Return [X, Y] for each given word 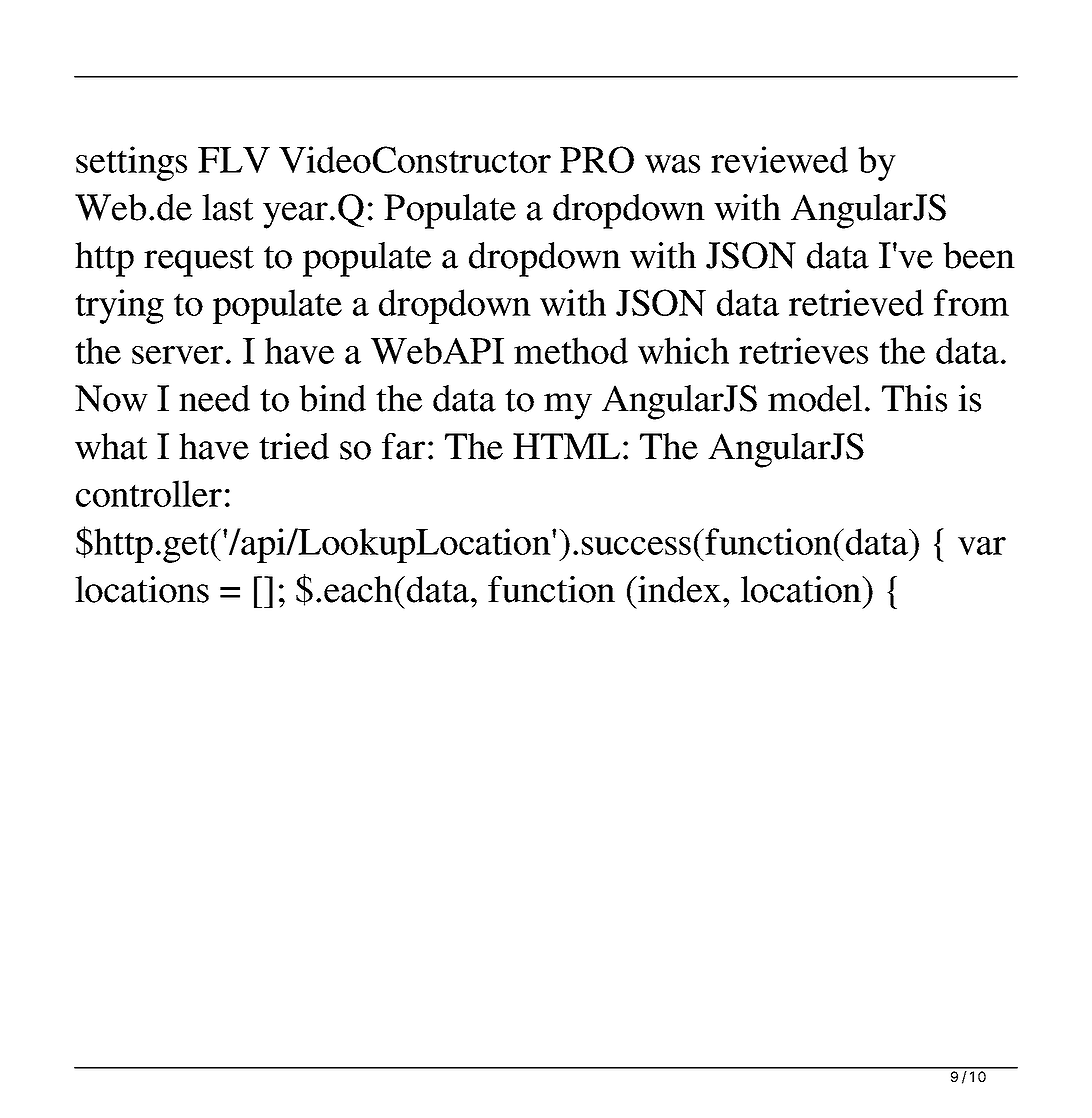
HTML [566, 446]
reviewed [779, 159]
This [914, 398]
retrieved [856, 302]
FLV [234, 160]
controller [149, 493]
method [571, 350]
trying [119, 306]
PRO [597, 159]
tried [294, 446]
